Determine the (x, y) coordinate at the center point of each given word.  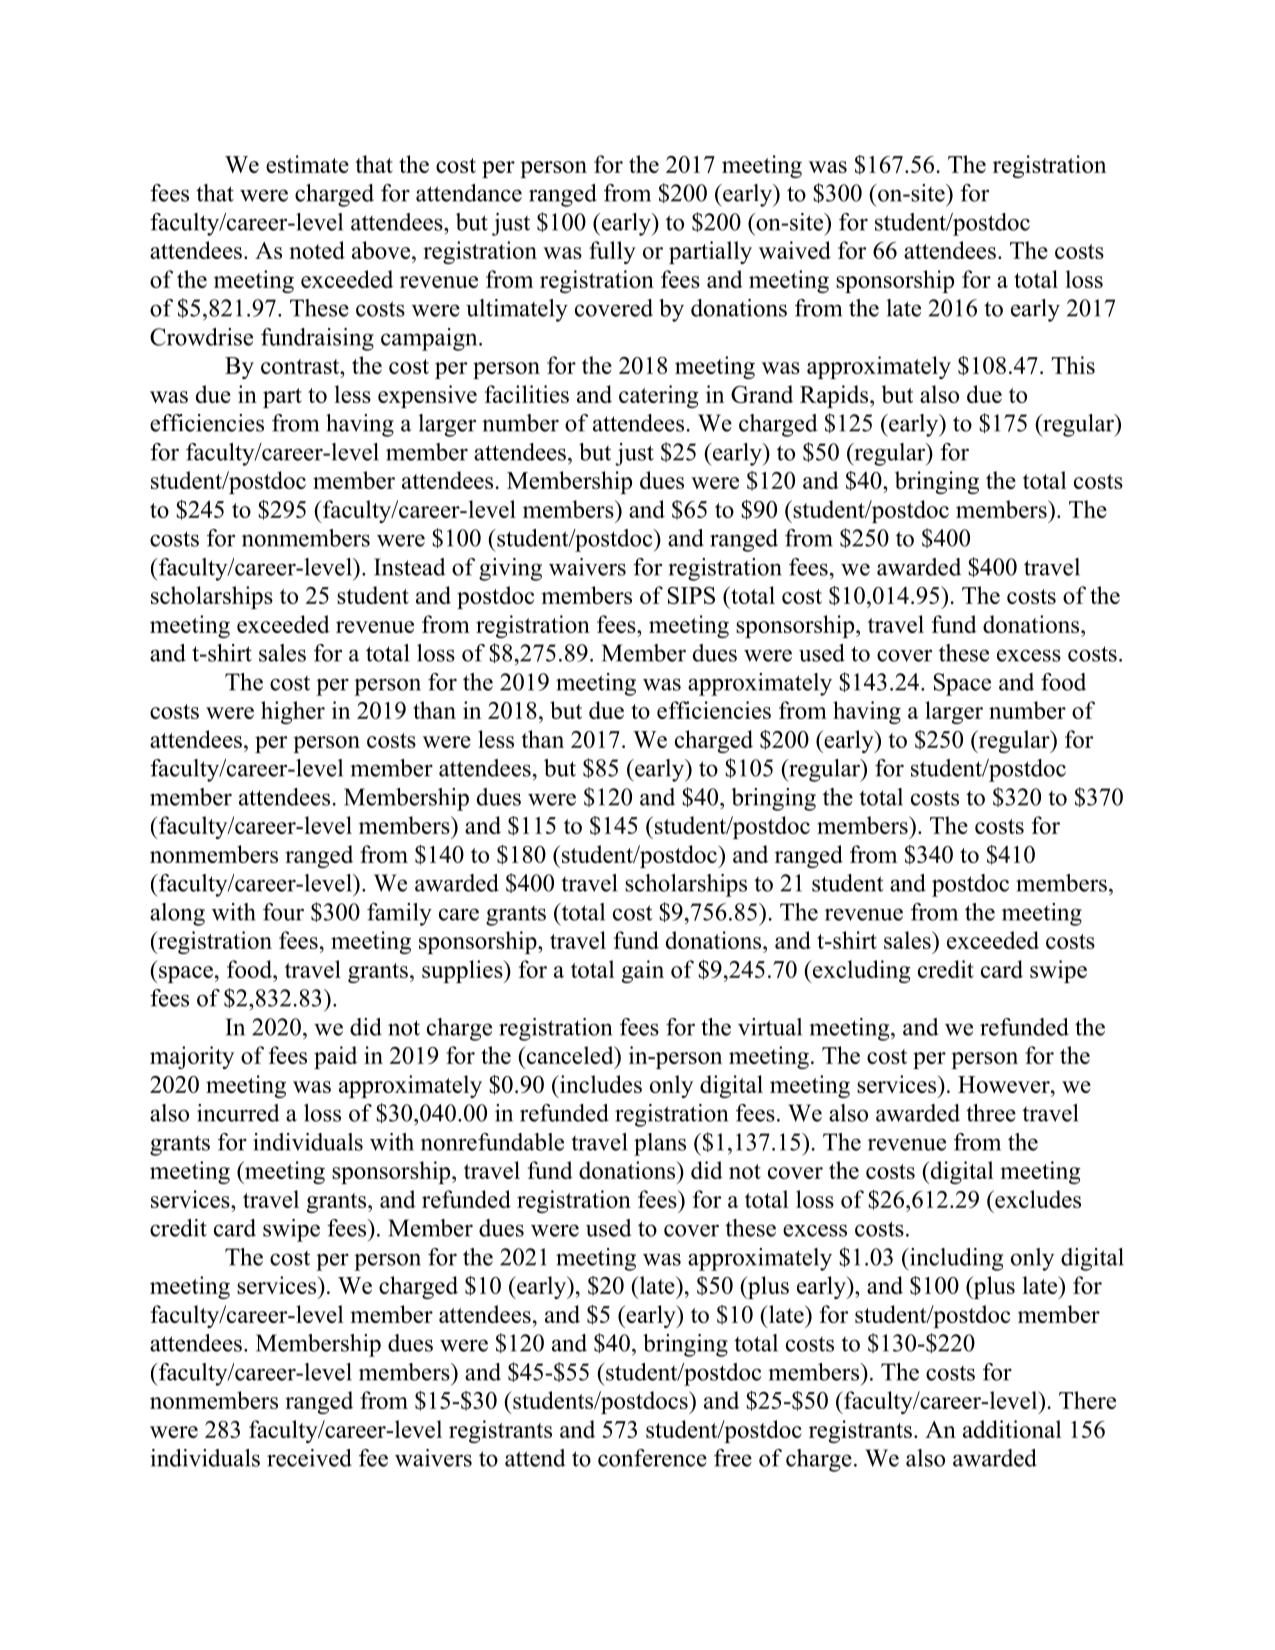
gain (643, 971)
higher (293, 712)
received (309, 1458)
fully (612, 252)
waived (795, 250)
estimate (307, 164)
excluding (861, 971)
